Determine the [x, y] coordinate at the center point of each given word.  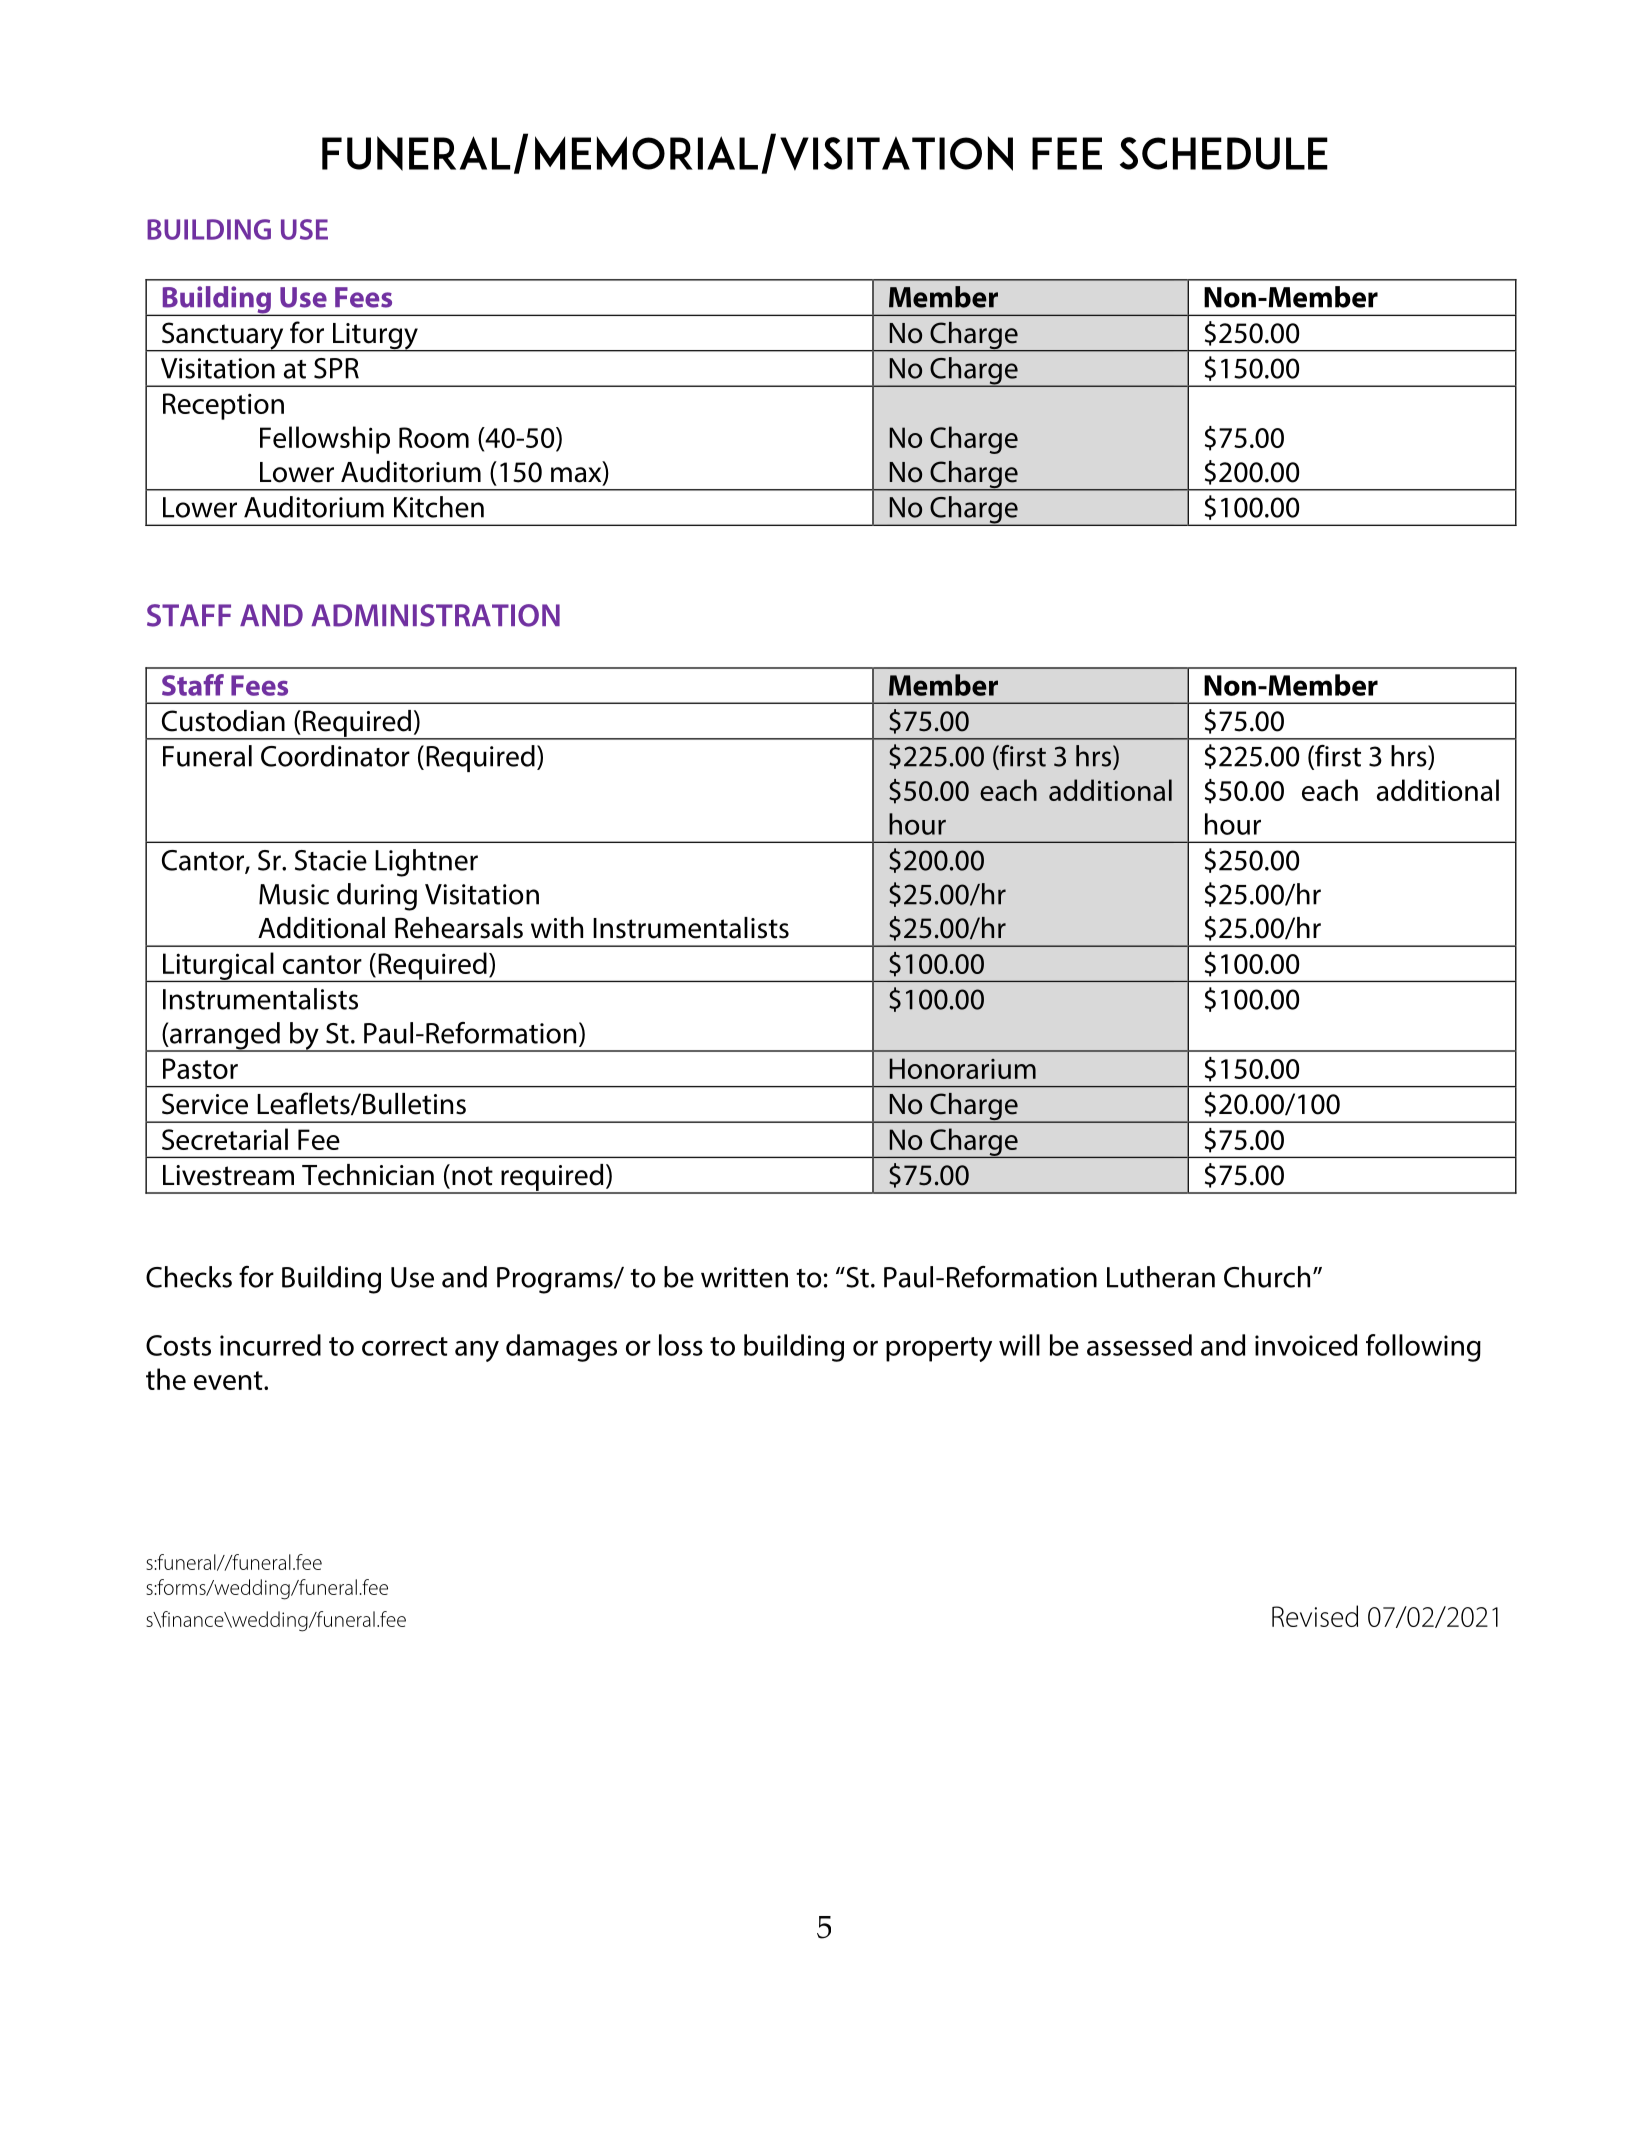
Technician [368, 1175]
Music [294, 894]
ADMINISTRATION [435, 615]
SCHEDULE [1224, 153]
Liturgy [375, 337]
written [744, 1277]
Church [1267, 1277]
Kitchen [439, 507]
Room [434, 437]
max [577, 476]
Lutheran [1161, 1277]
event [229, 1380]
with [557, 928]
